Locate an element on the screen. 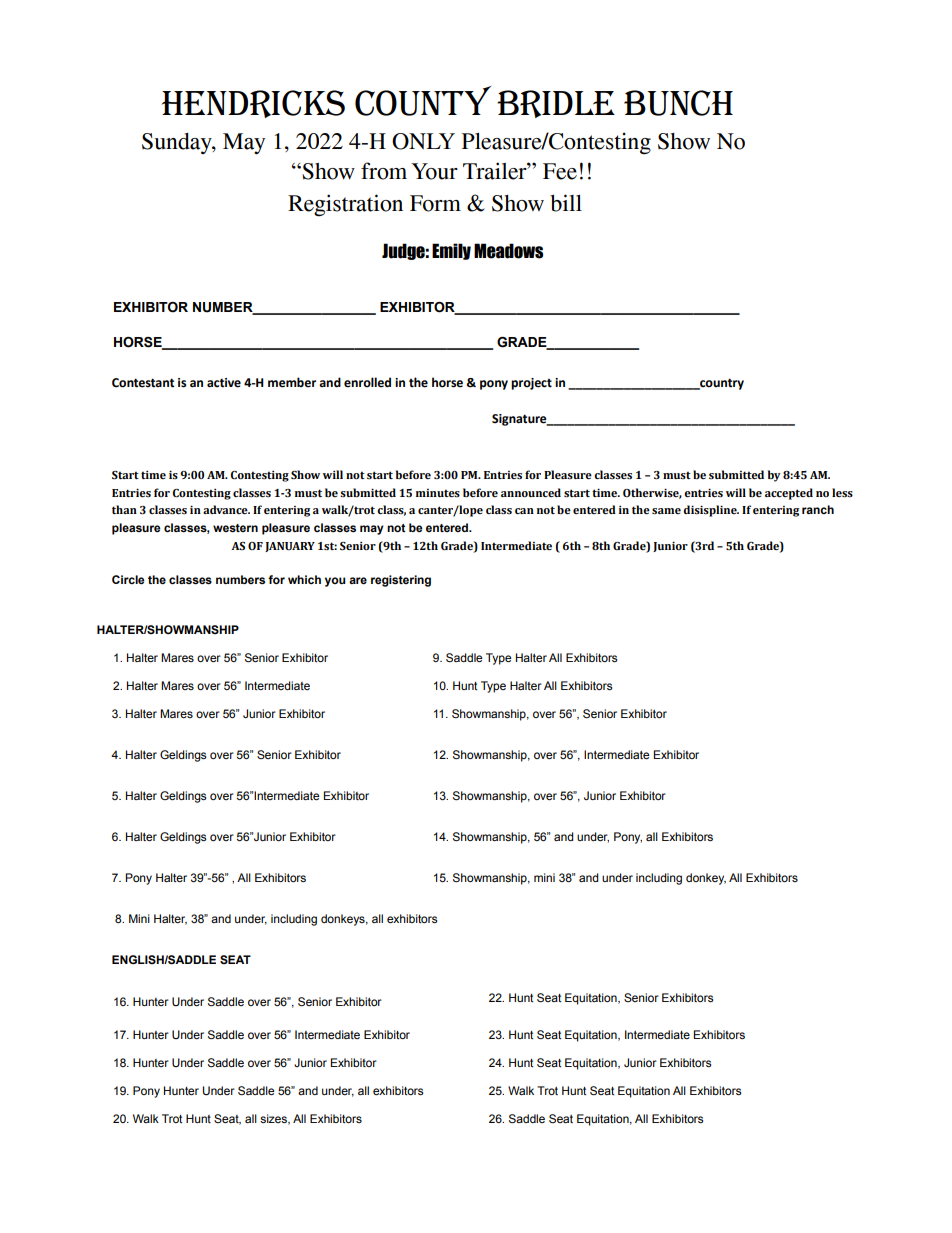 The width and height of the screenshot is (952, 1233). Bunch is located at coordinates (678, 103).
